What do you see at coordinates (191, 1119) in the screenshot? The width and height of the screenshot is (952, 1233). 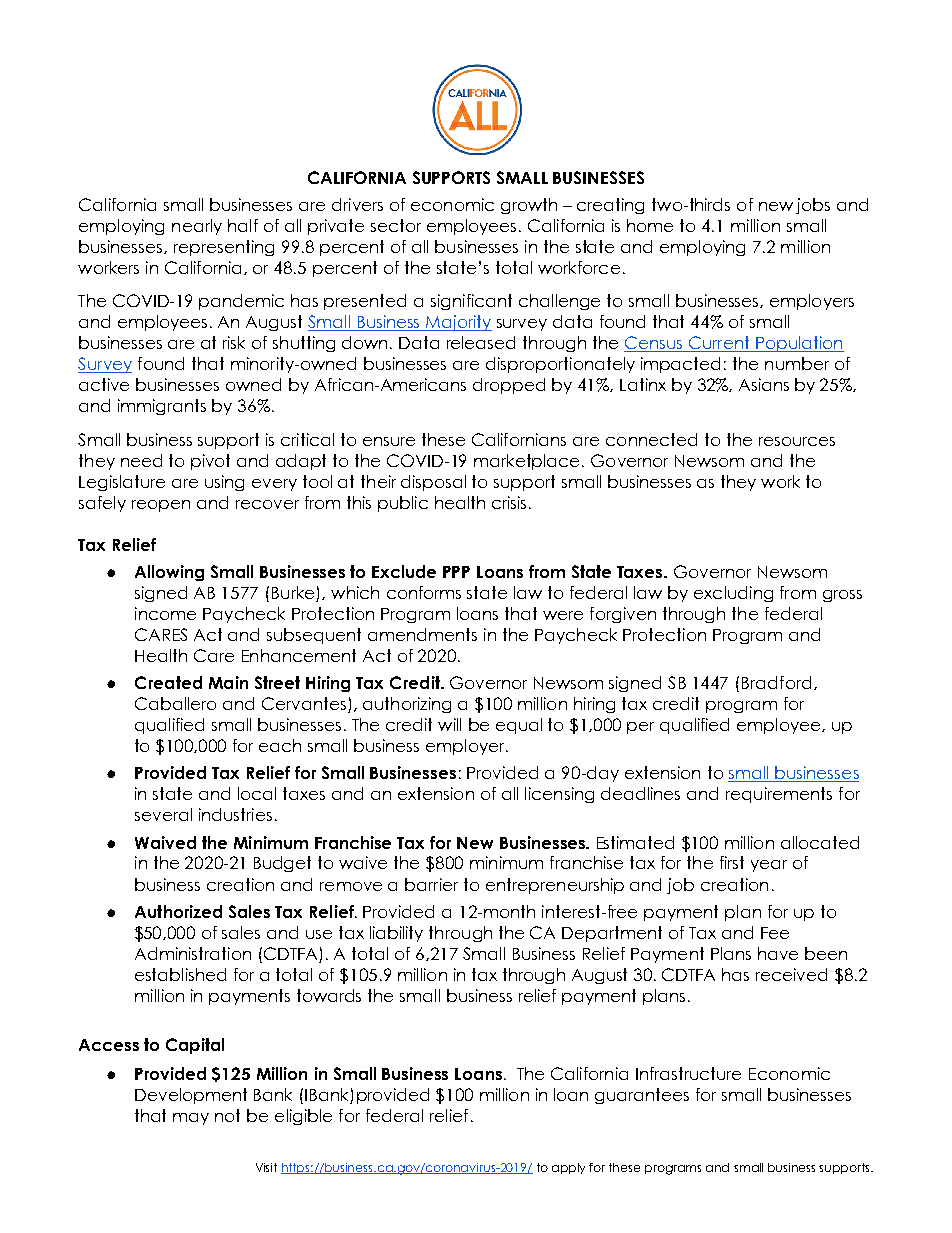 I see `may` at bounding box center [191, 1119].
